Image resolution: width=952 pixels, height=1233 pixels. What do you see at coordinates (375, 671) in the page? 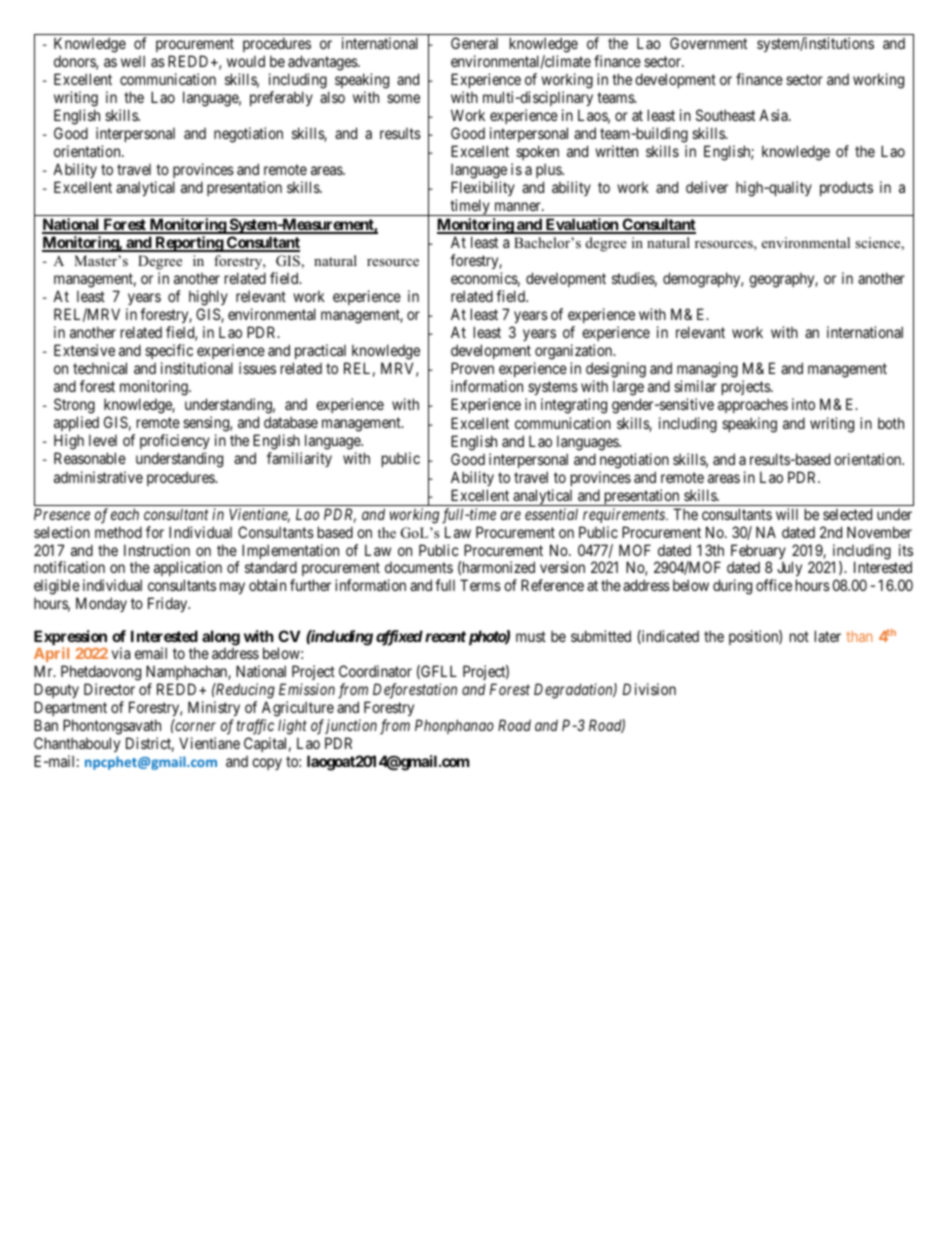
I see `Coordinator` at bounding box center [375, 671].
